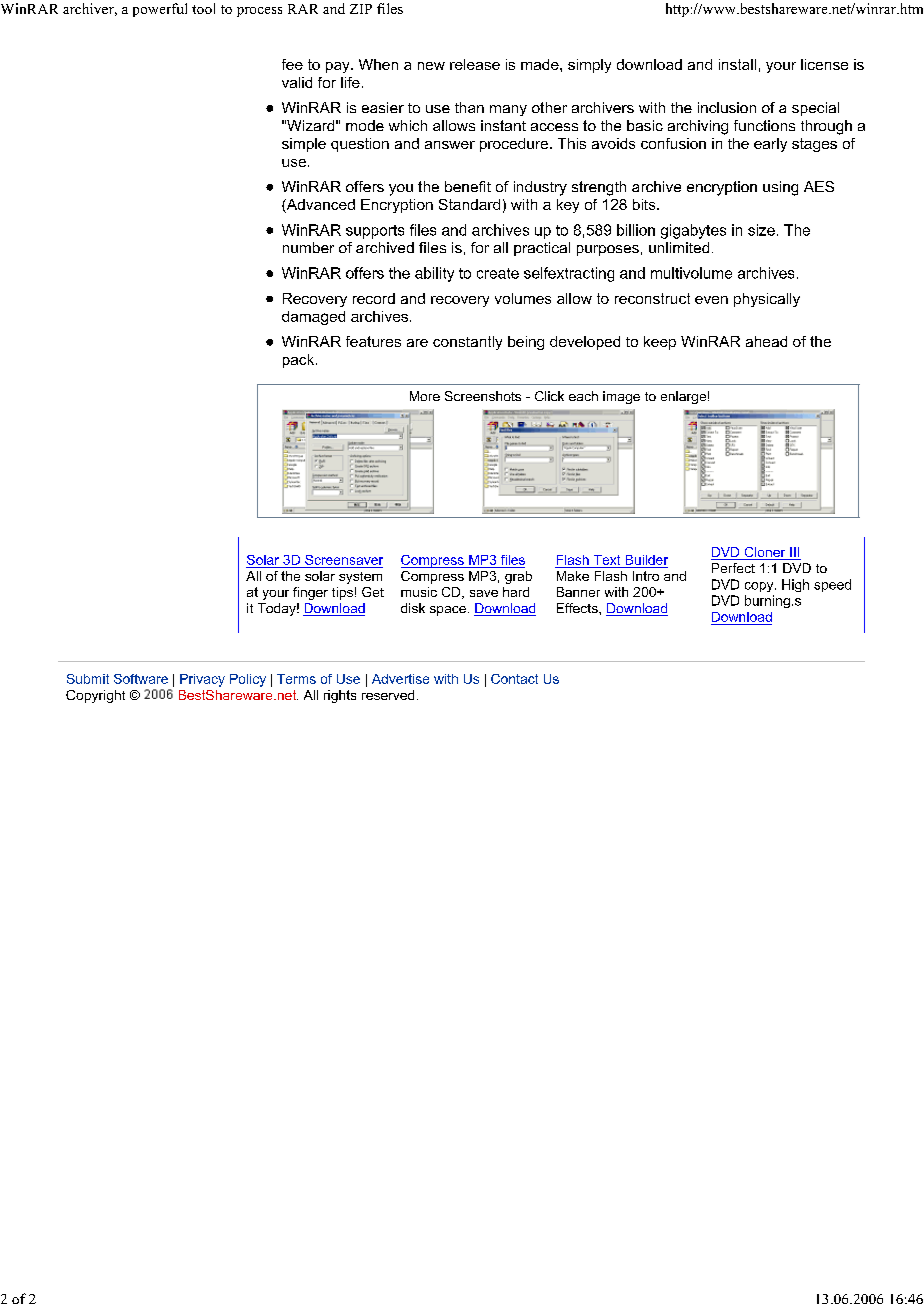  Describe the element at coordinates (300, 361) in the screenshot. I see `pack` at that location.
